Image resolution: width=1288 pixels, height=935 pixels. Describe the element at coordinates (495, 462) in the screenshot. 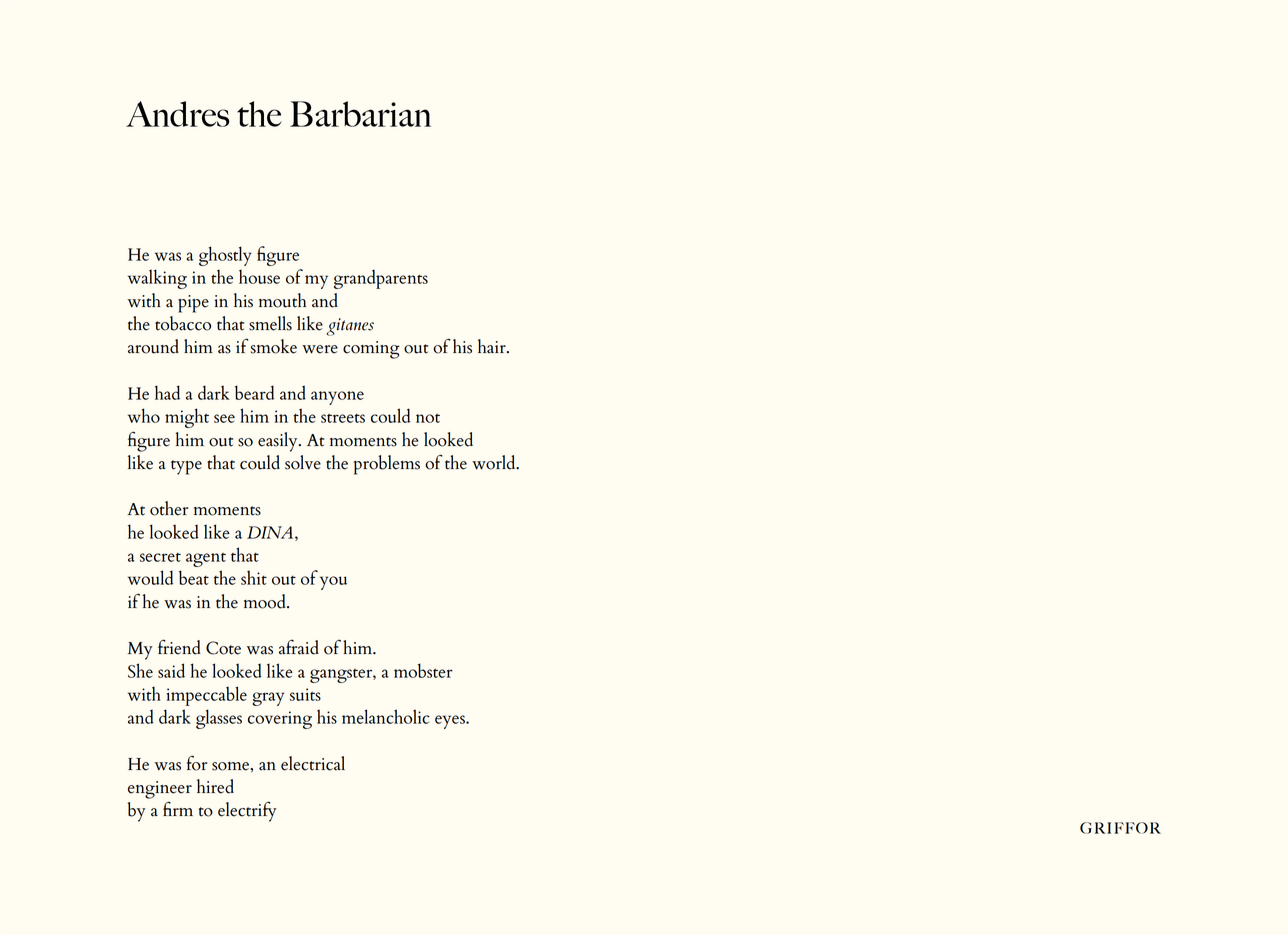

I see `world` at that location.
